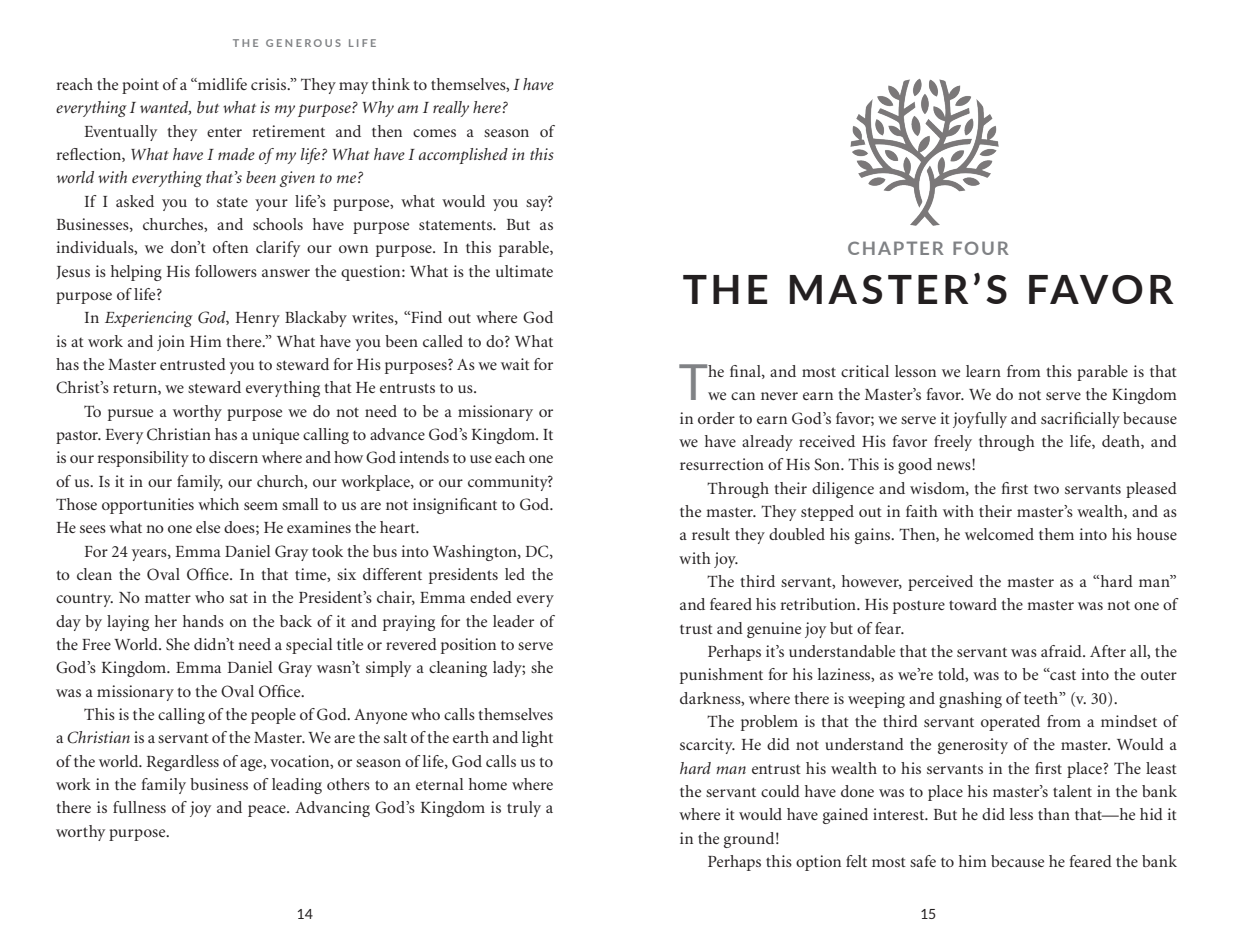 The height and width of the image is (952, 1233). Describe the element at coordinates (973, 604) in the image. I see `toward` at that location.
